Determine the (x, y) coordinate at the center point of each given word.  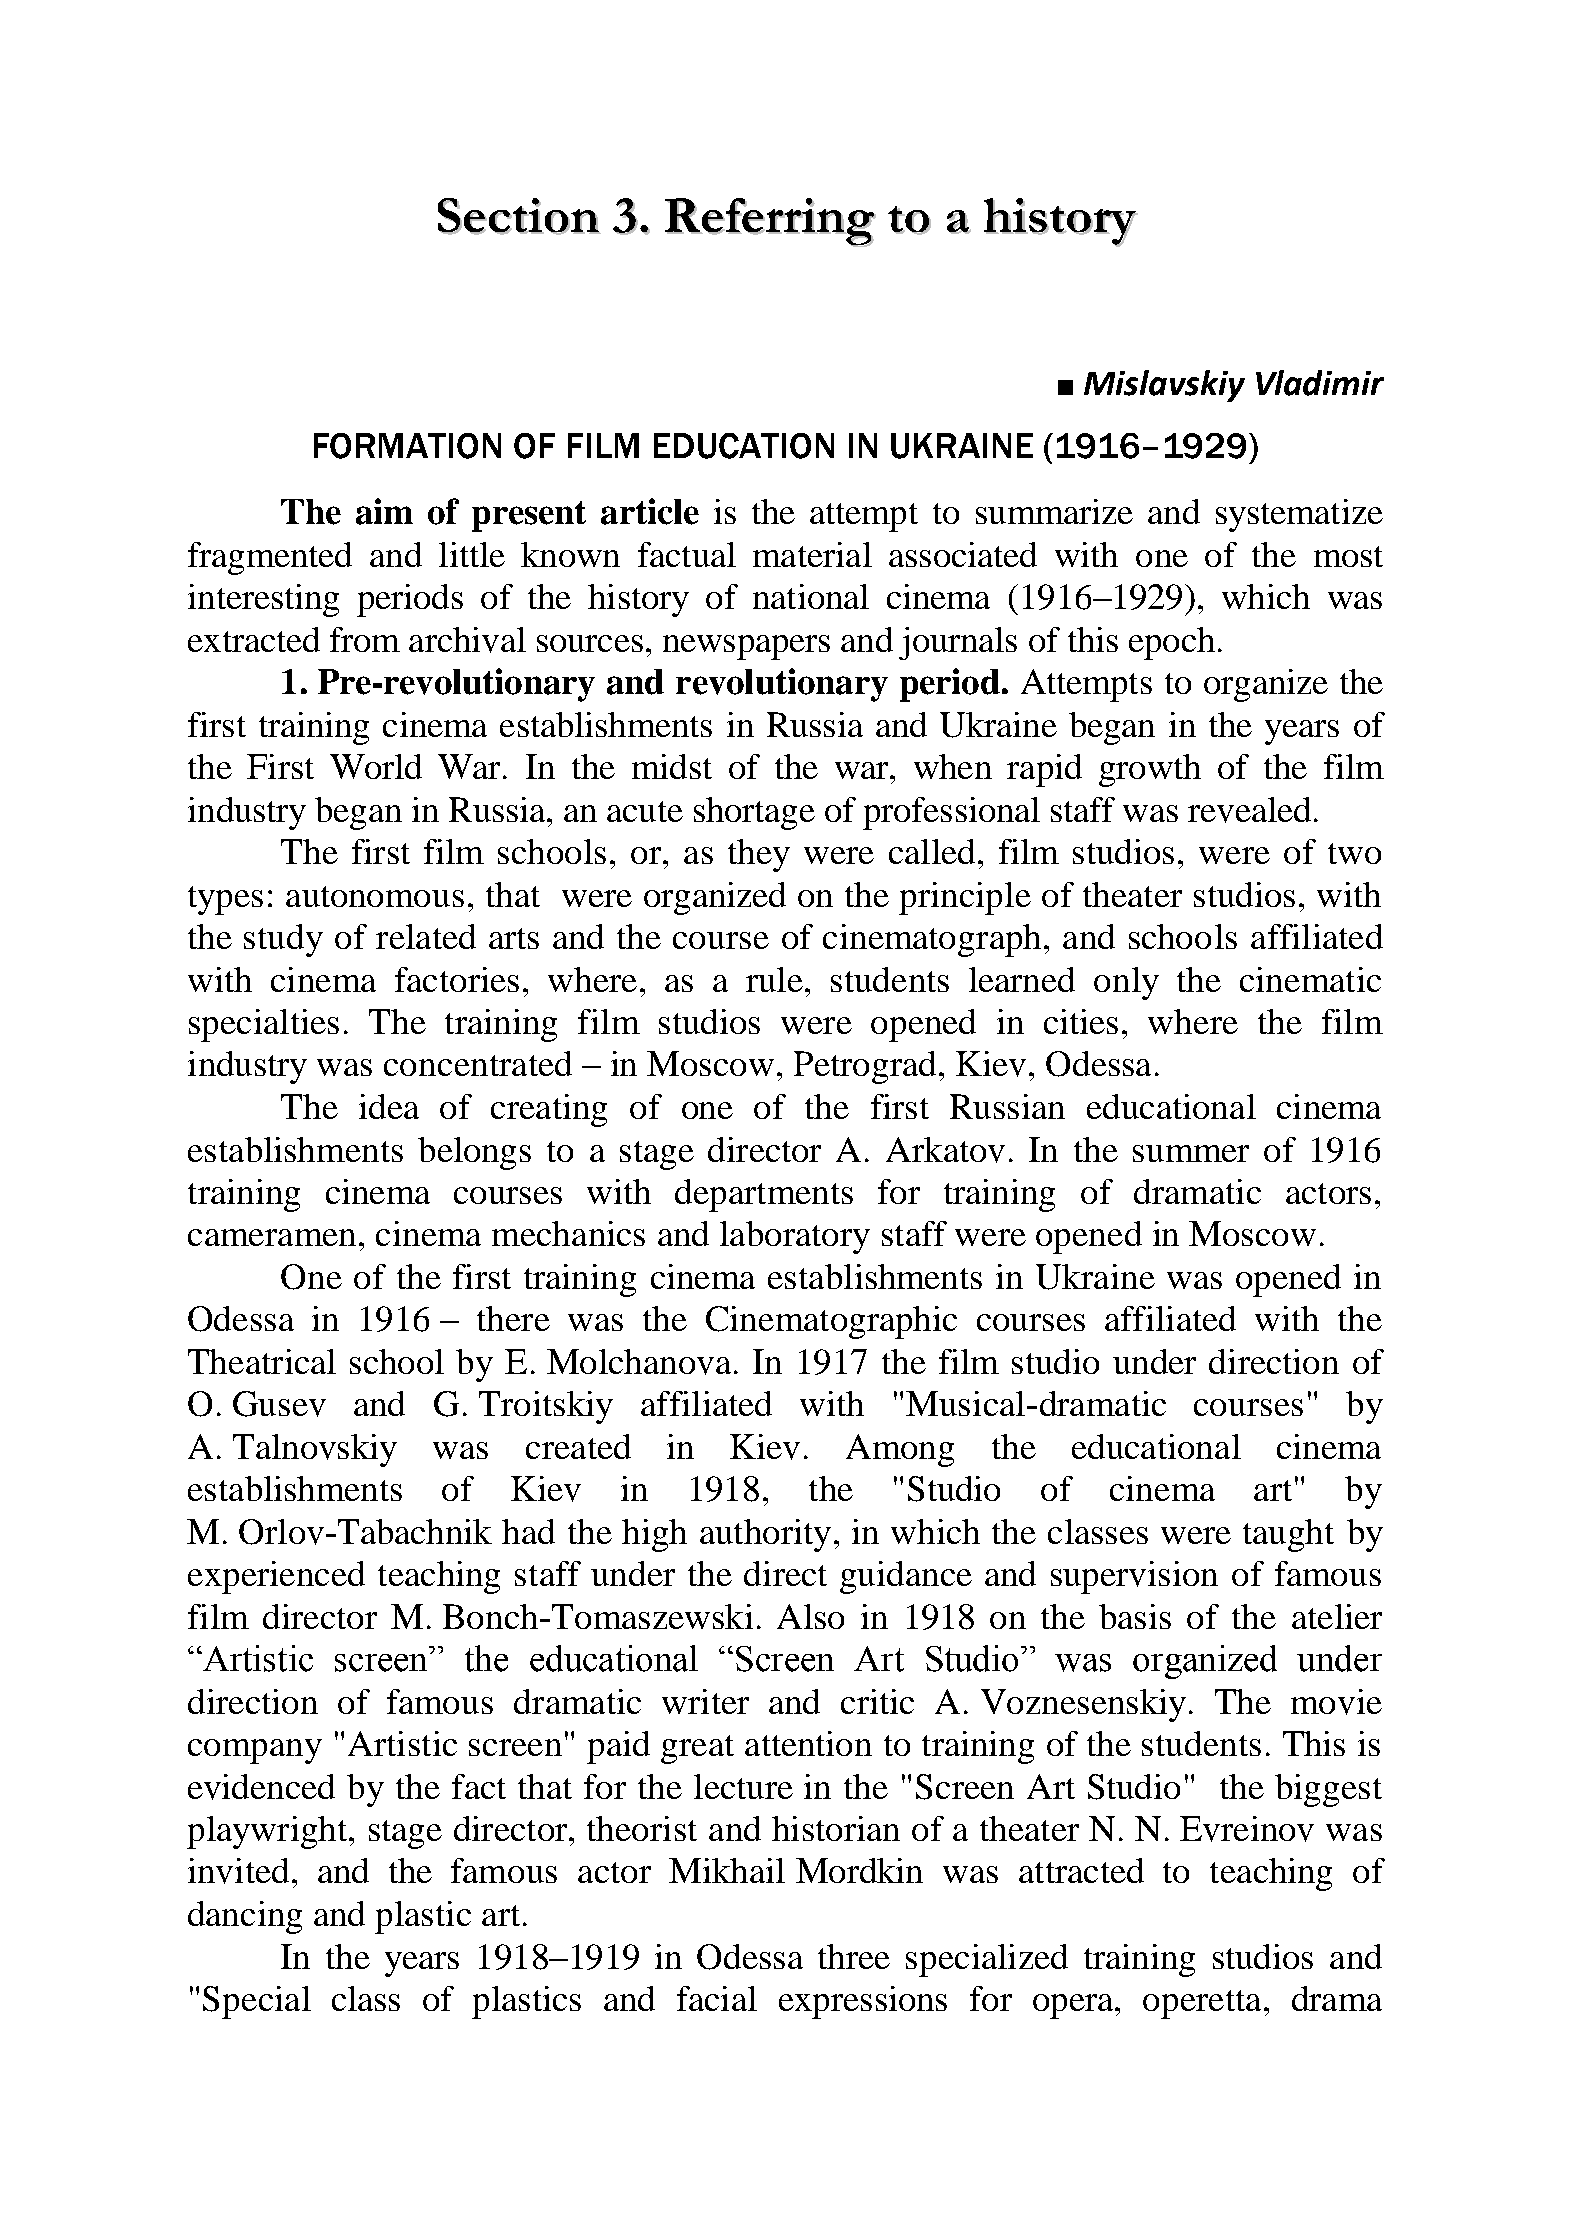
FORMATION (407, 446)
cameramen (272, 1237)
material (812, 554)
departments (764, 1195)
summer (1191, 1153)
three (854, 1956)
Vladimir (1320, 383)
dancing (245, 1917)
